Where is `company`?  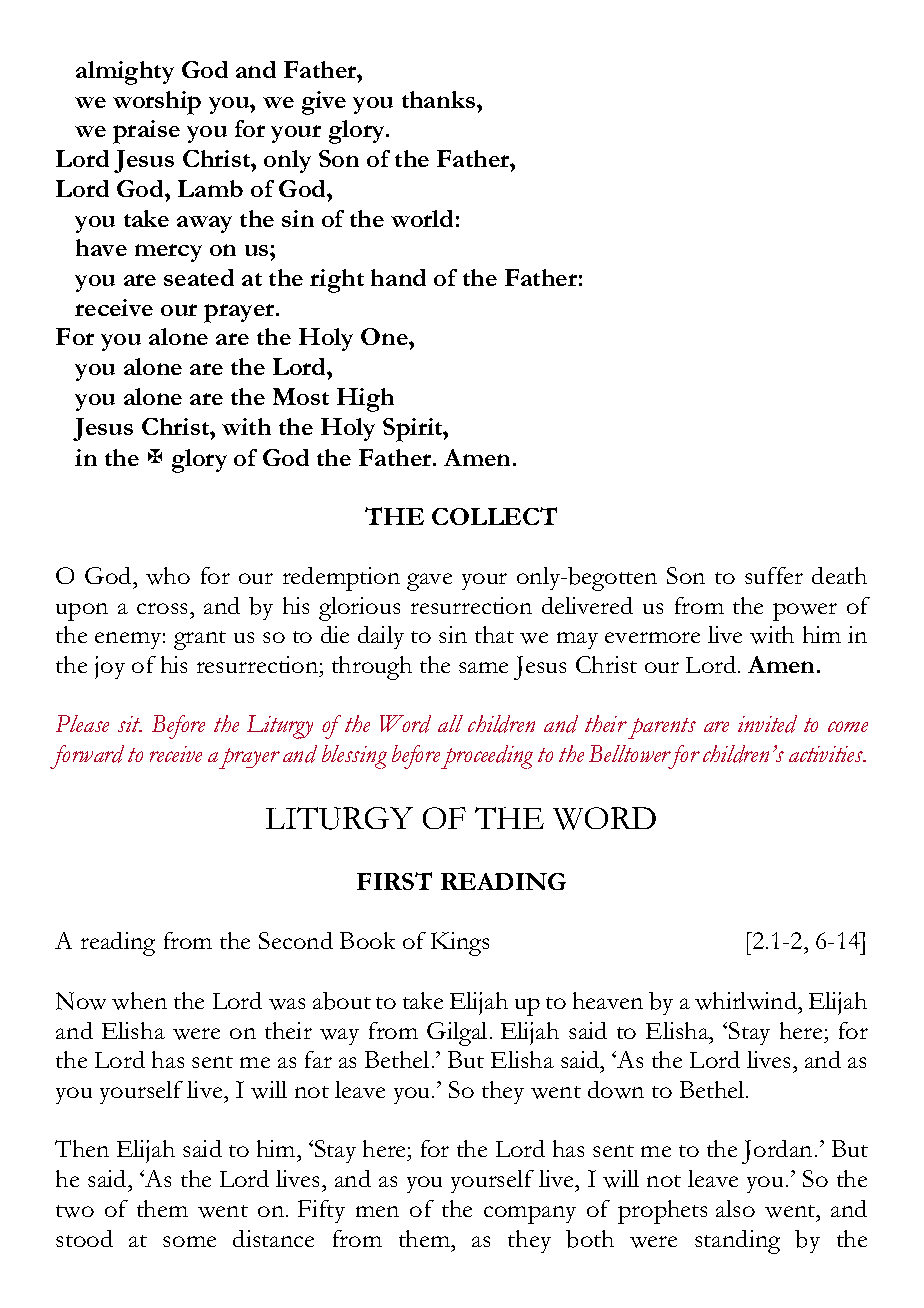 company is located at coordinates (530, 1215).
